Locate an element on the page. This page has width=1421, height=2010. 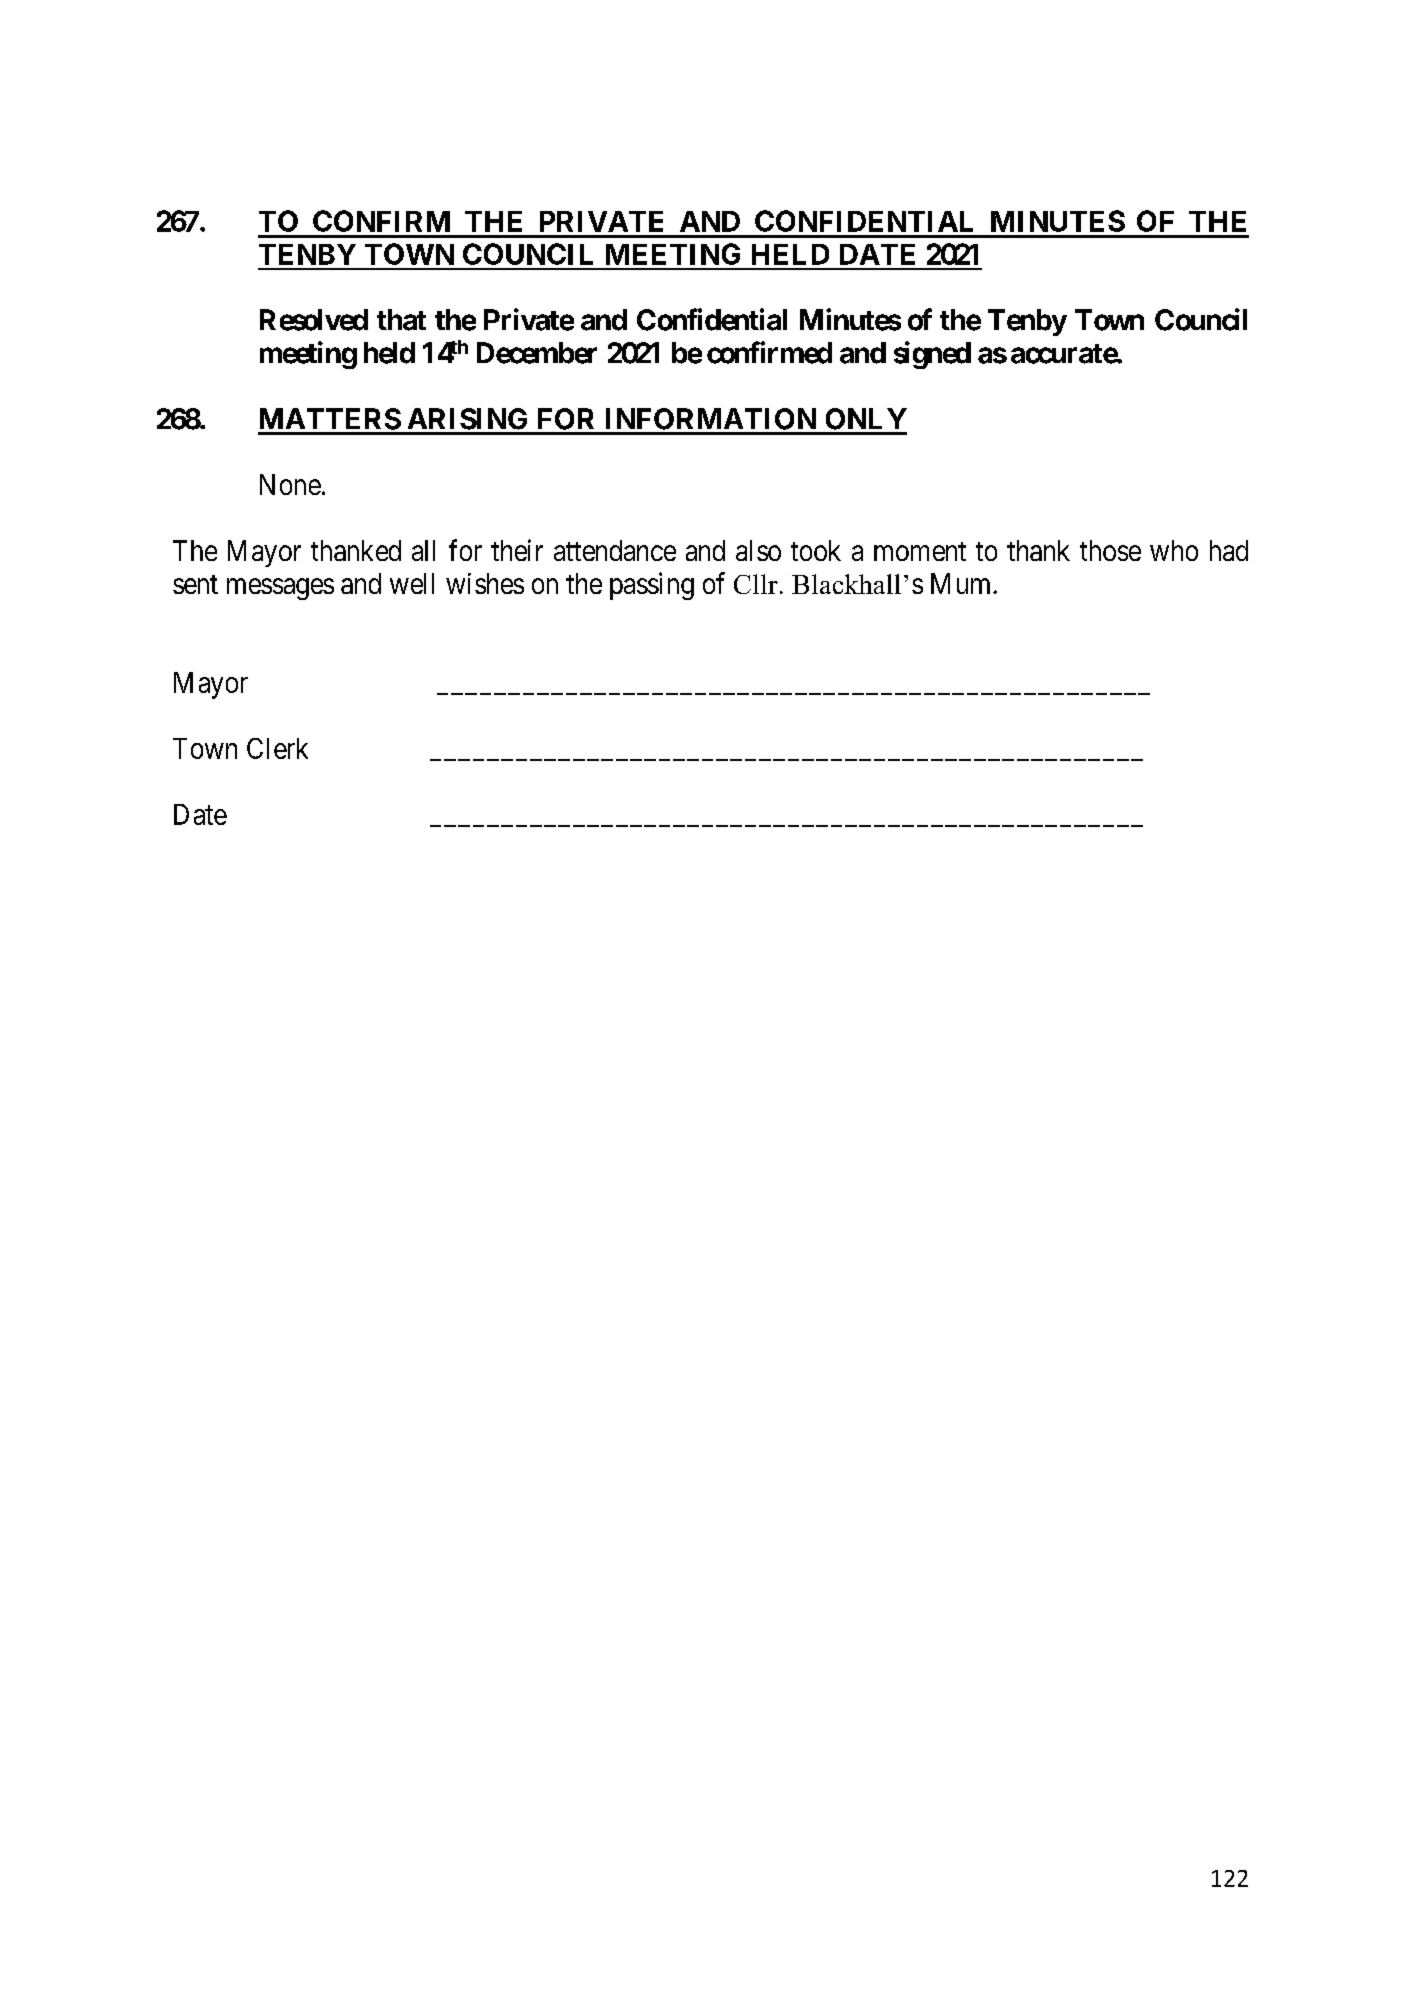
those is located at coordinates (1110, 550).
